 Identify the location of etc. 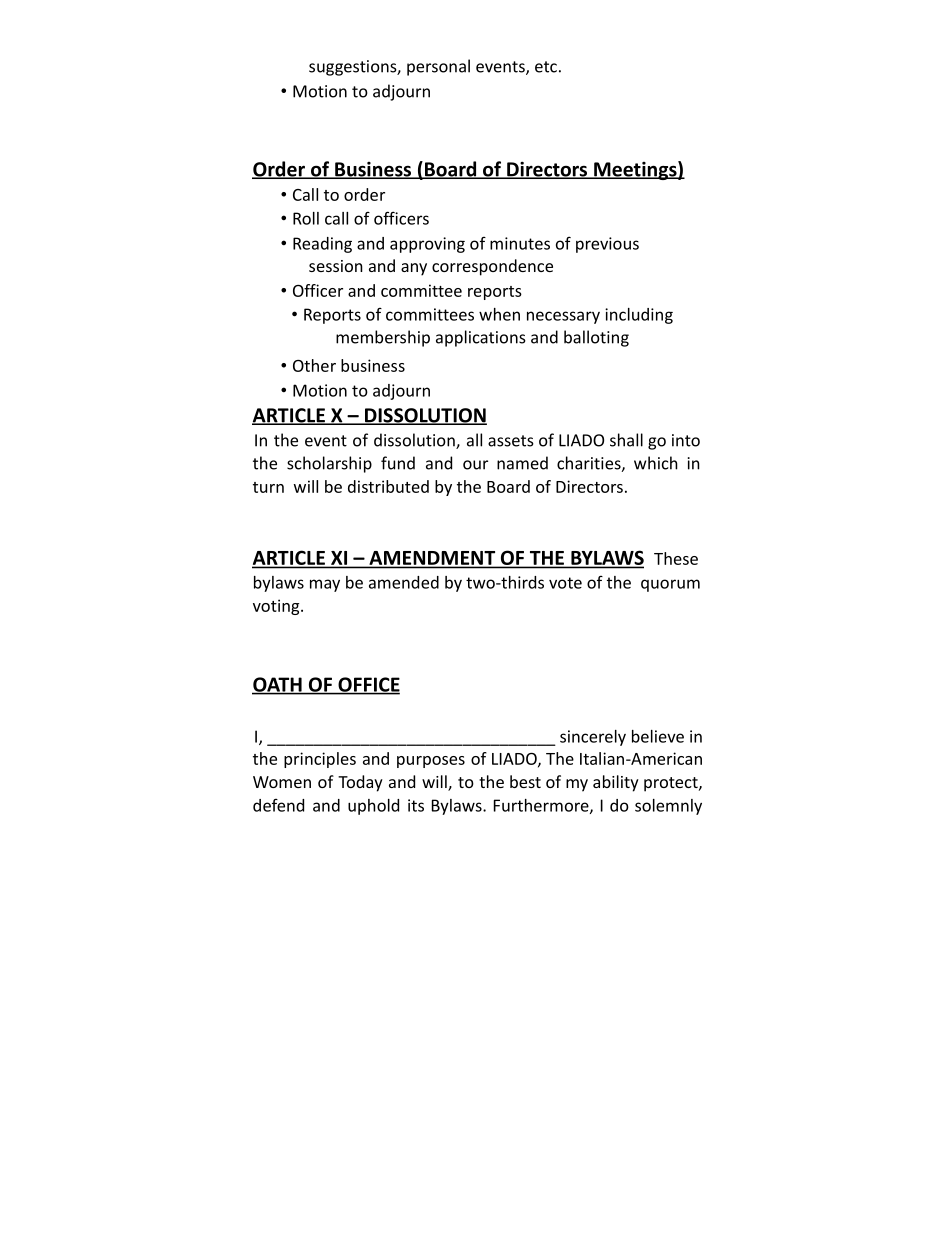
(546, 67).
